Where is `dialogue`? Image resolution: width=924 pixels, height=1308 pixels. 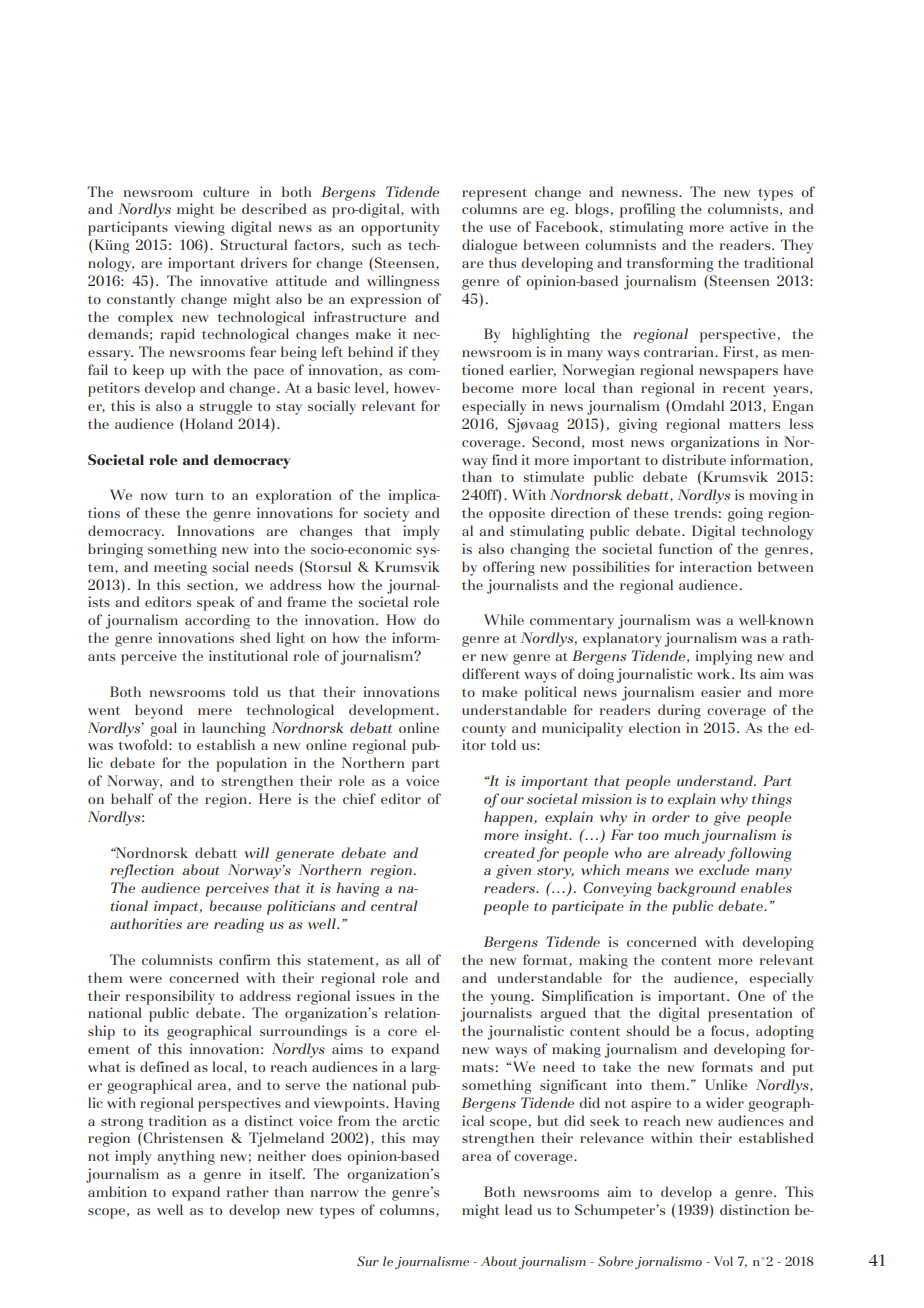
dialogue is located at coordinates (489, 246).
